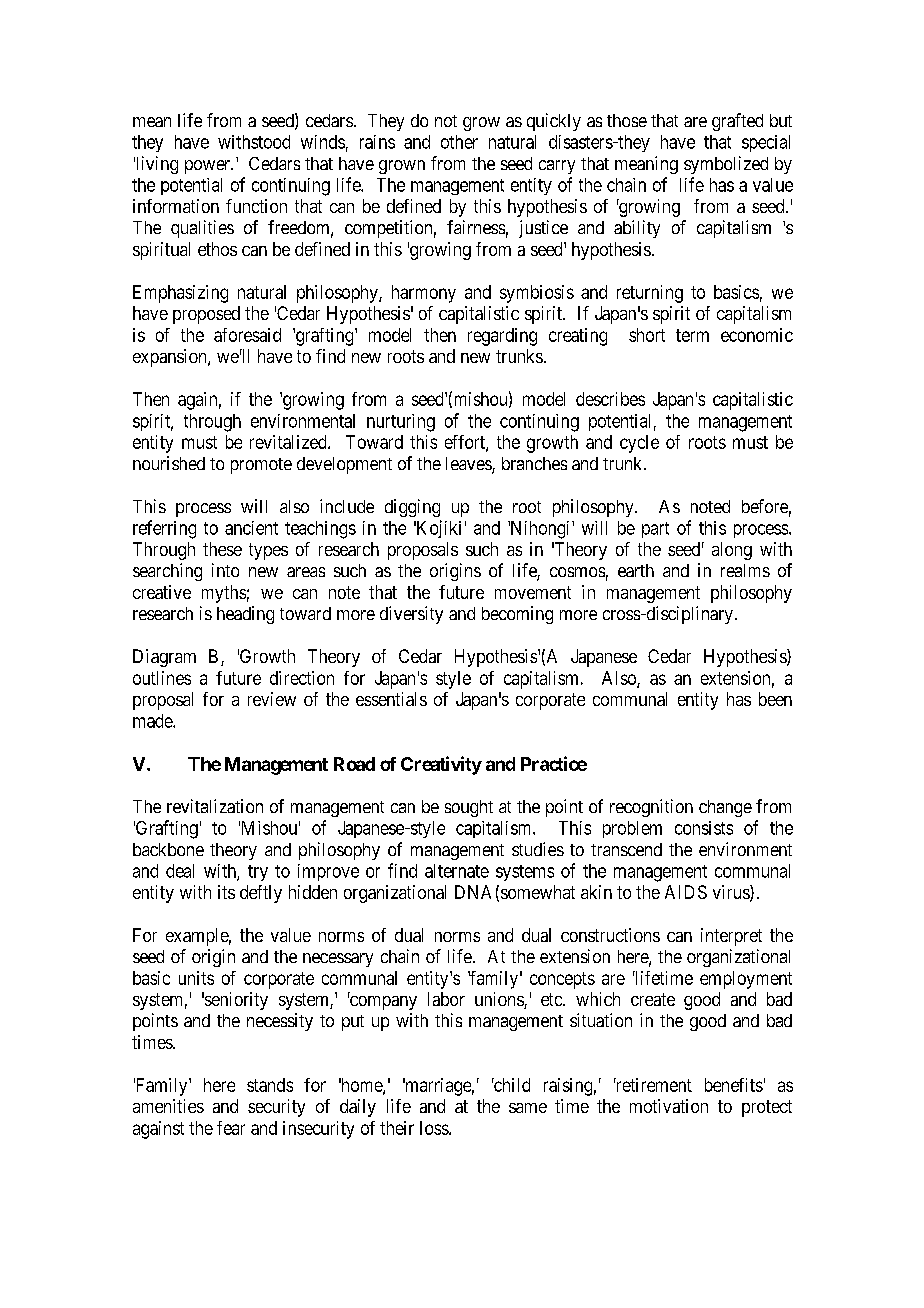  I want to click on effort, so click(466, 443).
